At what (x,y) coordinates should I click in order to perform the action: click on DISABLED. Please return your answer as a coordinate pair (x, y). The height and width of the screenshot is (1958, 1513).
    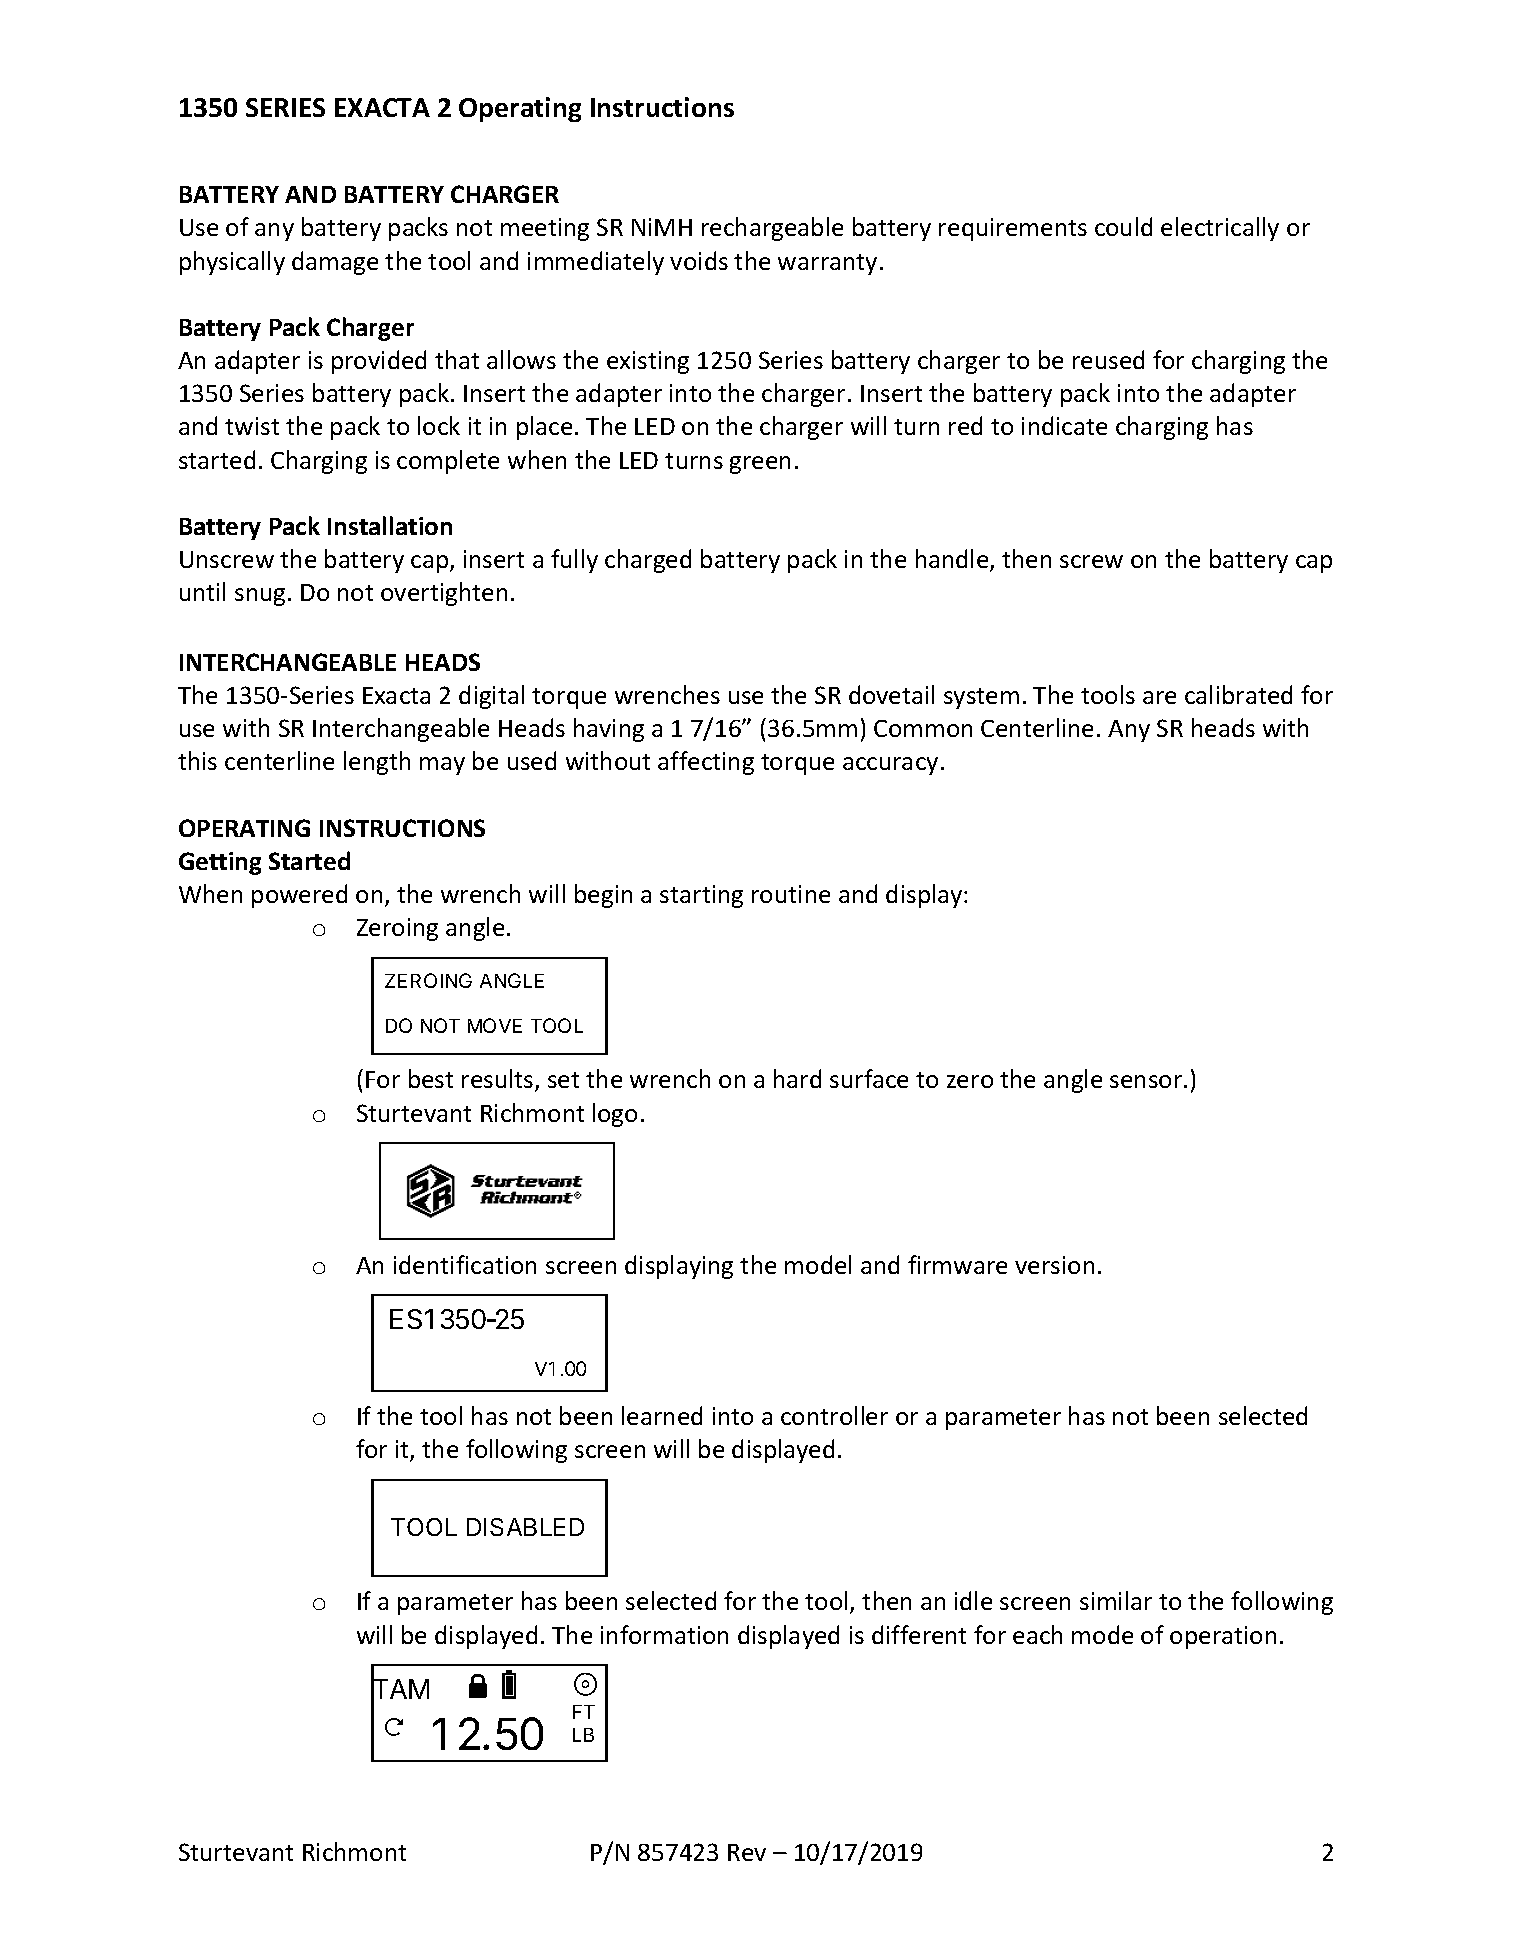
    Looking at the image, I should click on (525, 1527).
